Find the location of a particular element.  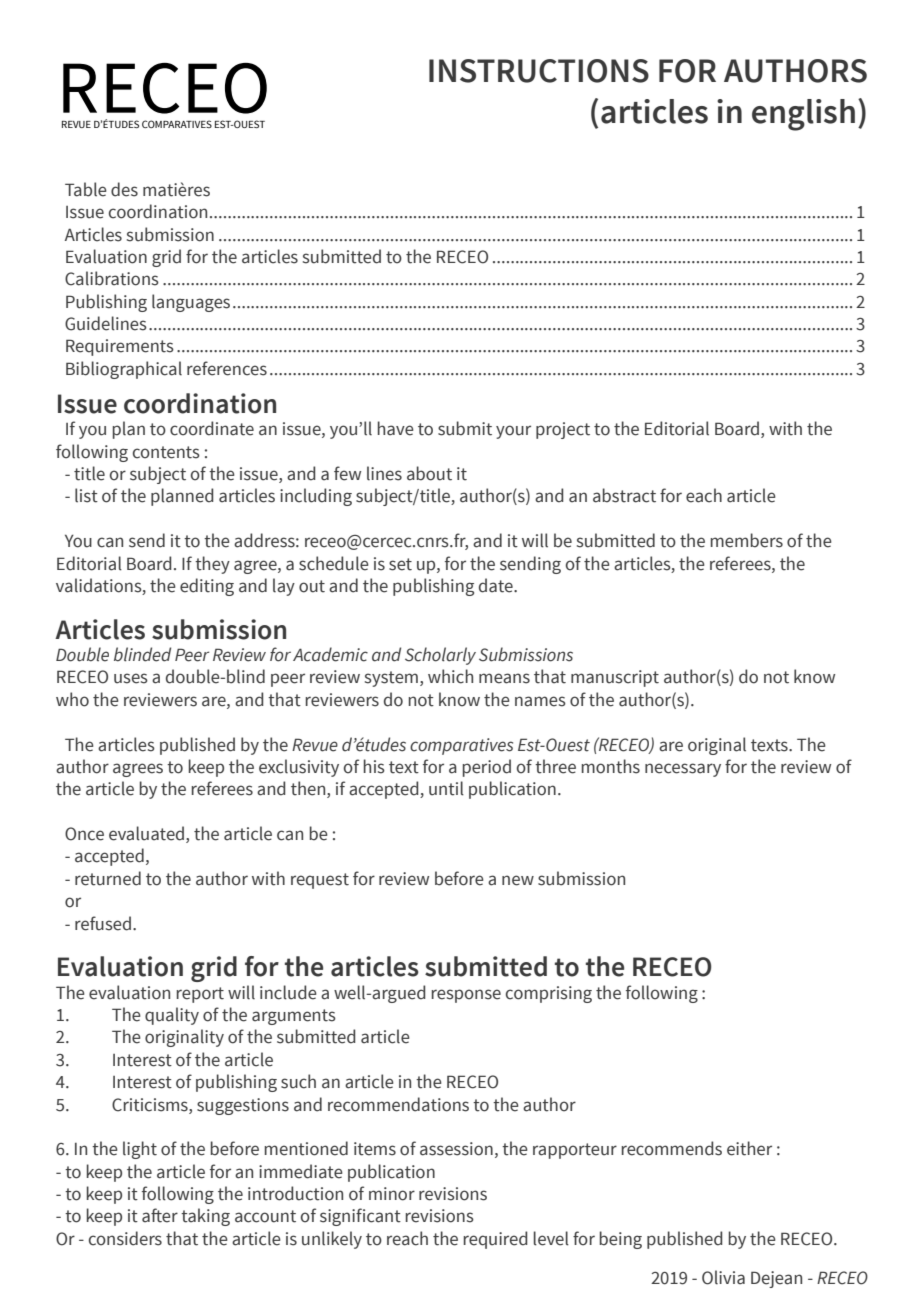

required is located at coordinates (496, 1240).
